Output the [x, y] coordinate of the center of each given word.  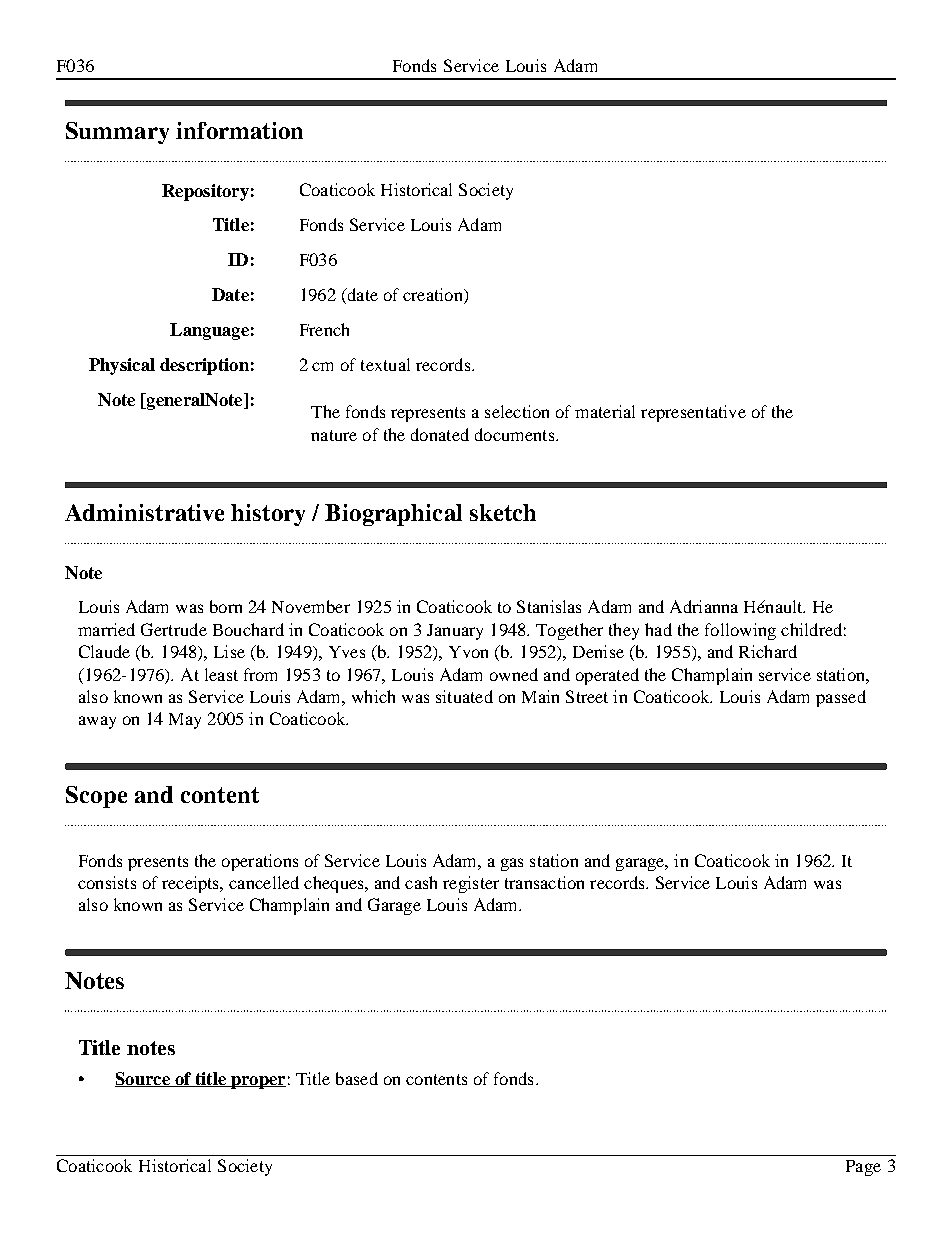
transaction [544, 882]
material [605, 411]
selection [517, 411]
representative [693, 413]
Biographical [393, 515]
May [185, 721]
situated [464, 696]
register [471, 884]
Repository [205, 192]
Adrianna [704, 606]
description [204, 366]
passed [841, 698]
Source [143, 1079]
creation [434, 296]
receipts [192, 884]
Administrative [144, 512]
